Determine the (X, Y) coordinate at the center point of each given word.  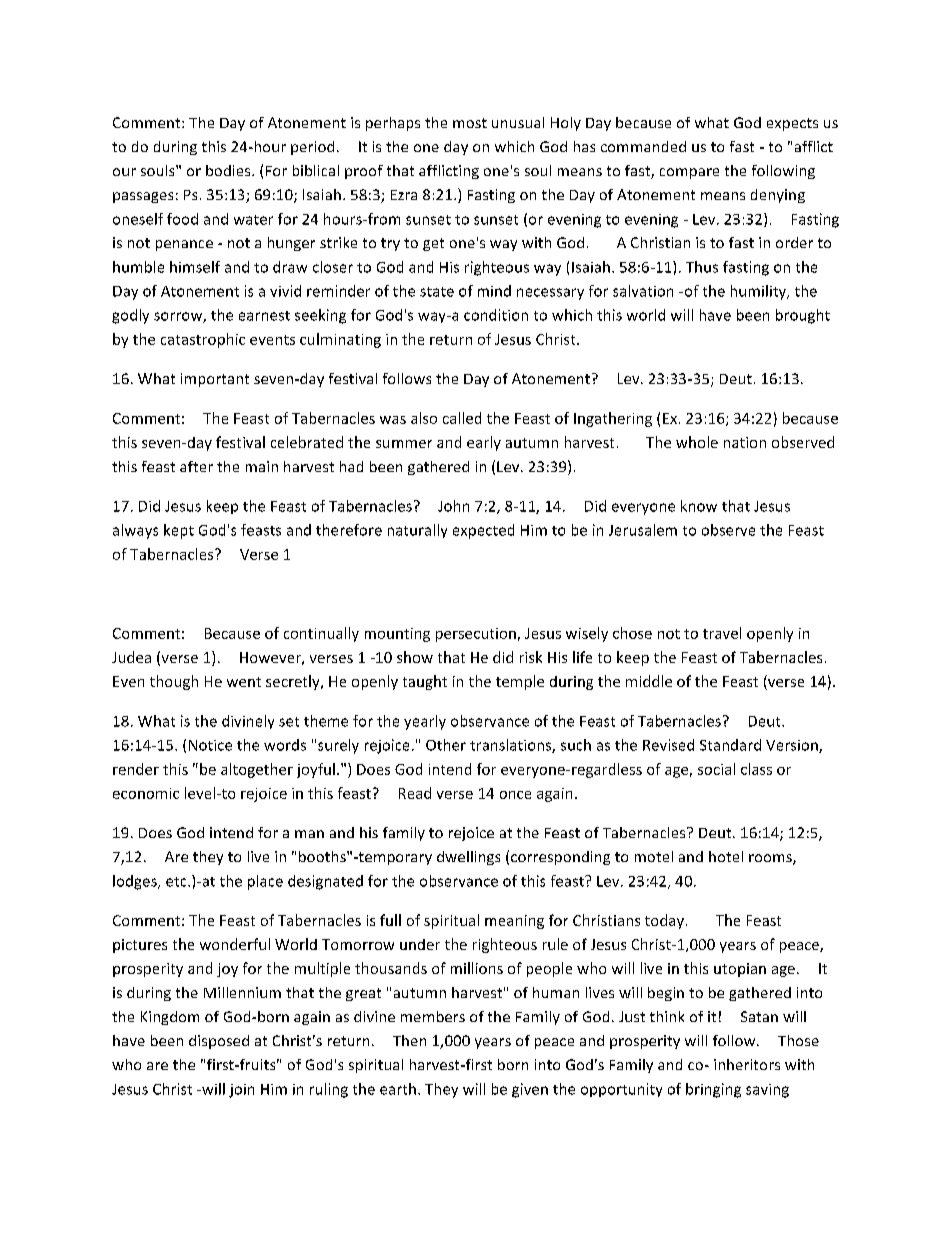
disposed (219, 1042)
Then (409, 1040)
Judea (131, 657)
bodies (229, 170)
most (470, 123)
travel (722, 633)
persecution (476, 635)
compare (689, 173)
